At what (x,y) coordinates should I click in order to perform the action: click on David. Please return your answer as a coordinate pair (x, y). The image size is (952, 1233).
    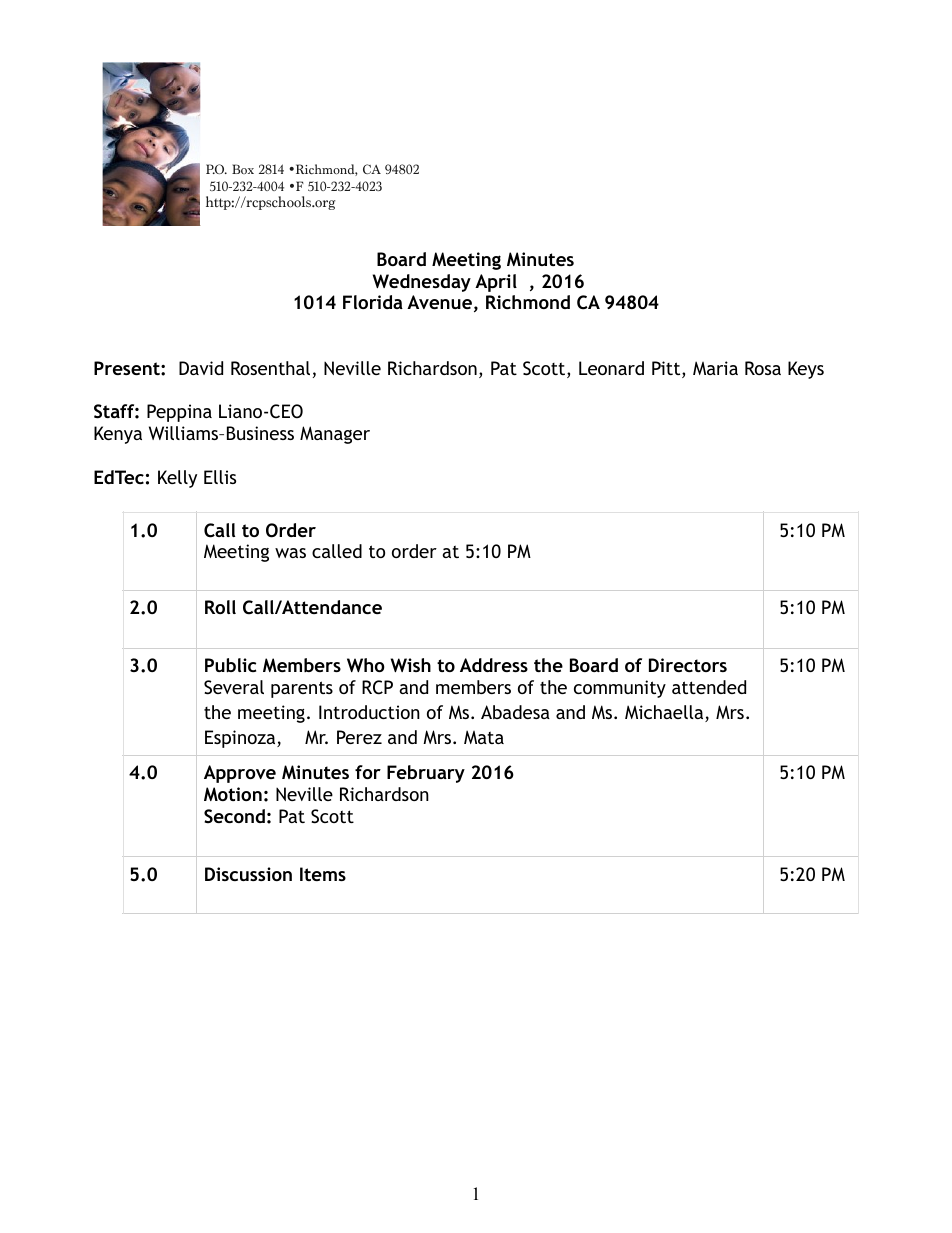
    Looking at the image, I should click on (201, 368).
